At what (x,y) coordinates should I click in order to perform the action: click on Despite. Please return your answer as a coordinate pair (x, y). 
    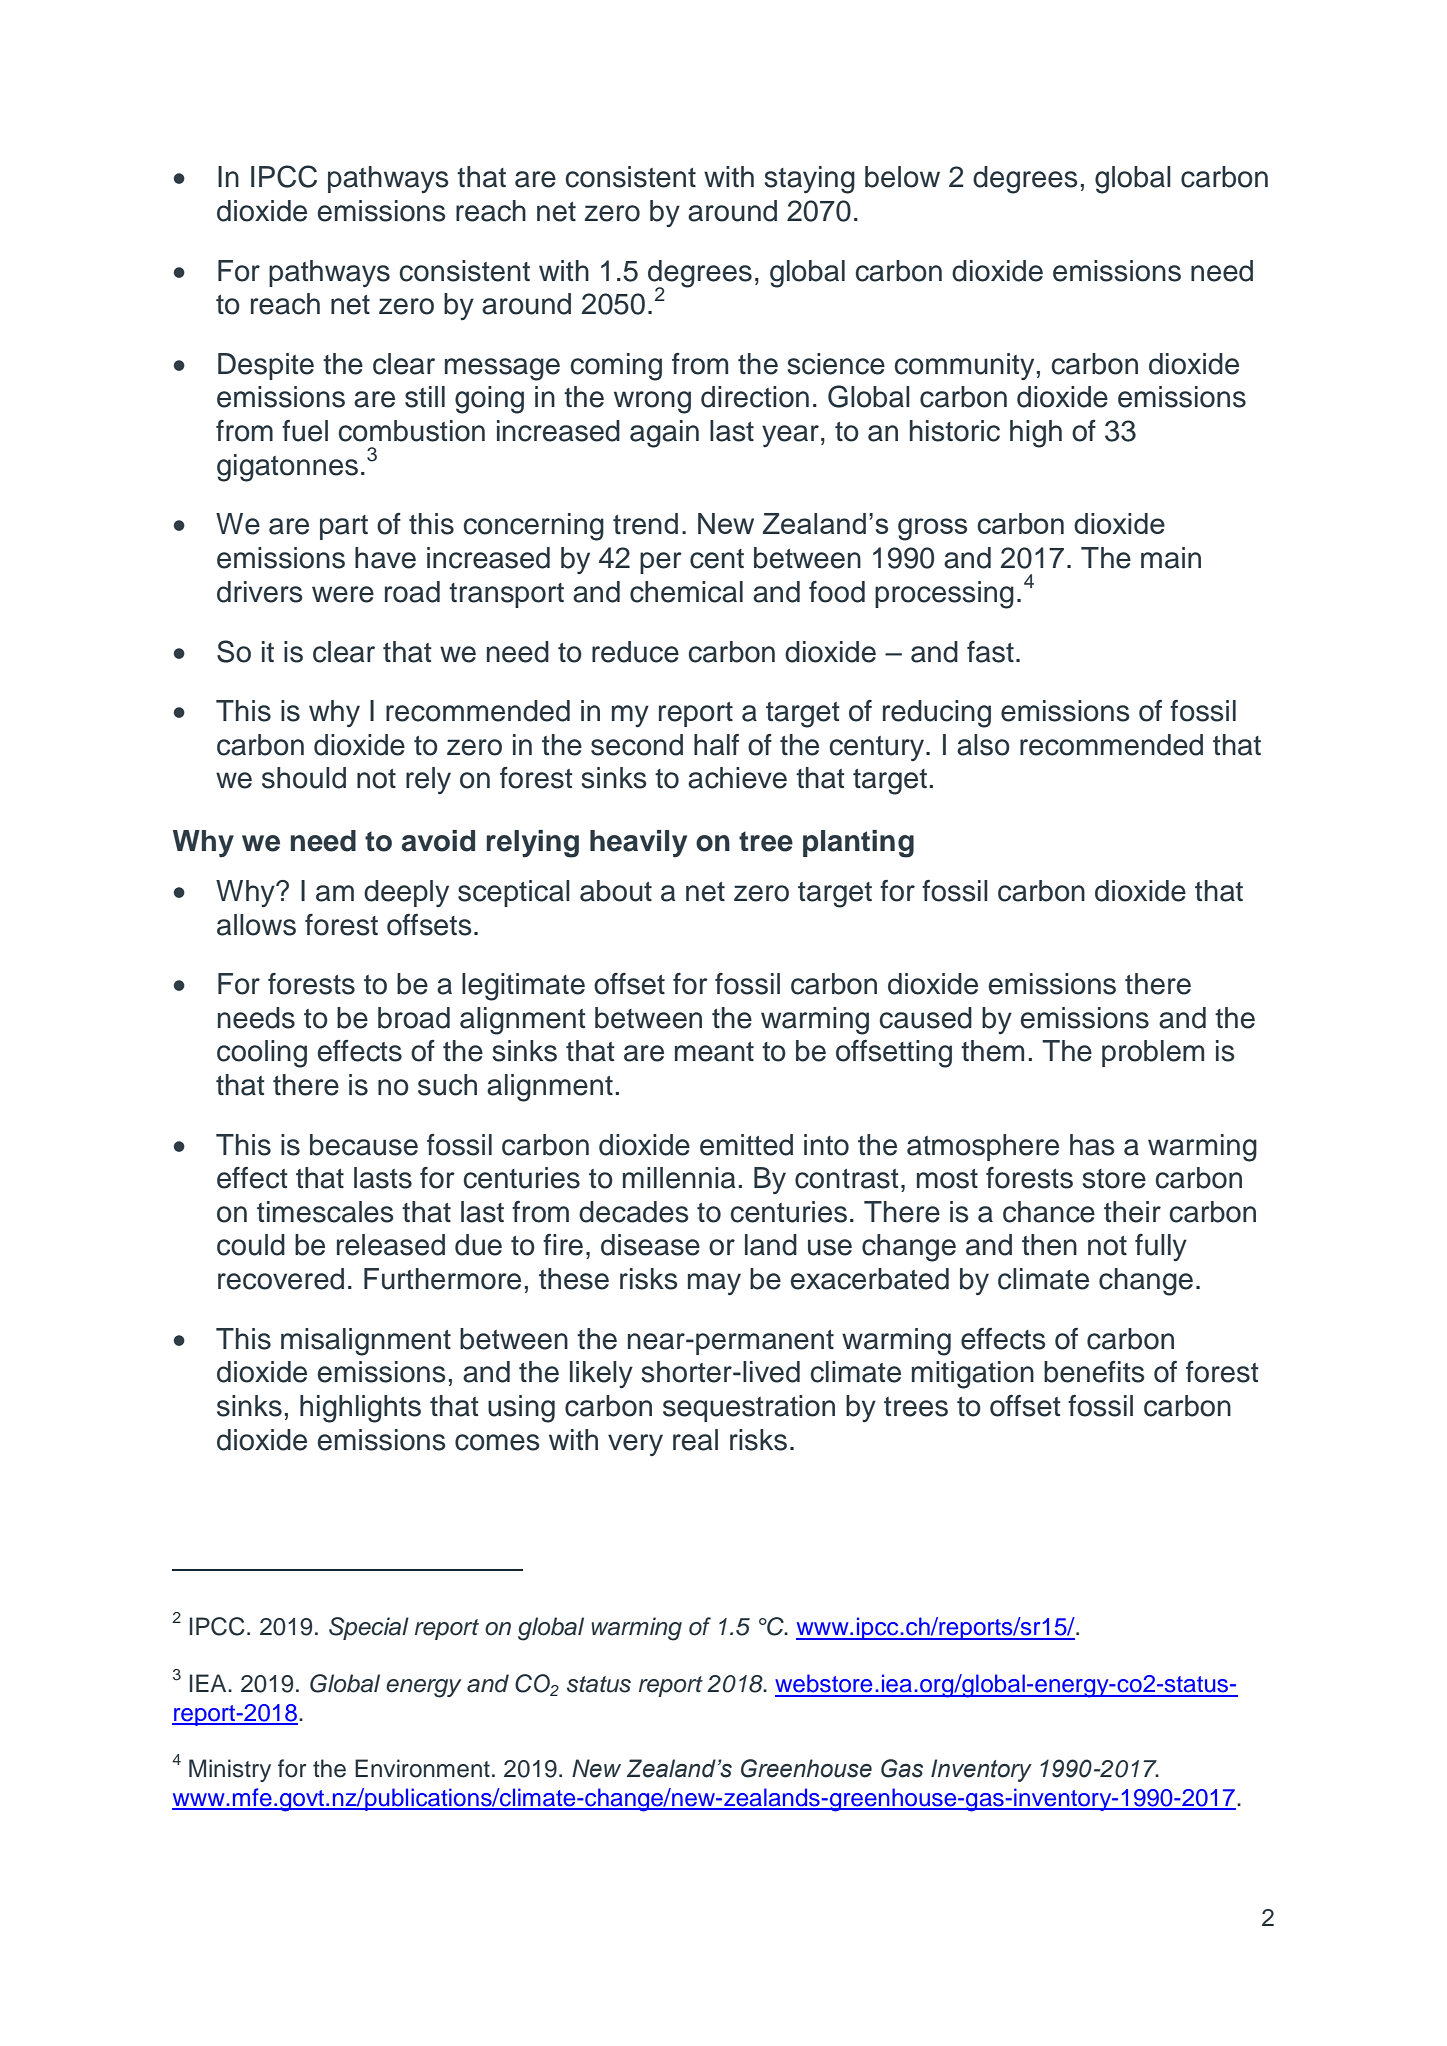
    Looking at the image, I should click on (266, 366).
